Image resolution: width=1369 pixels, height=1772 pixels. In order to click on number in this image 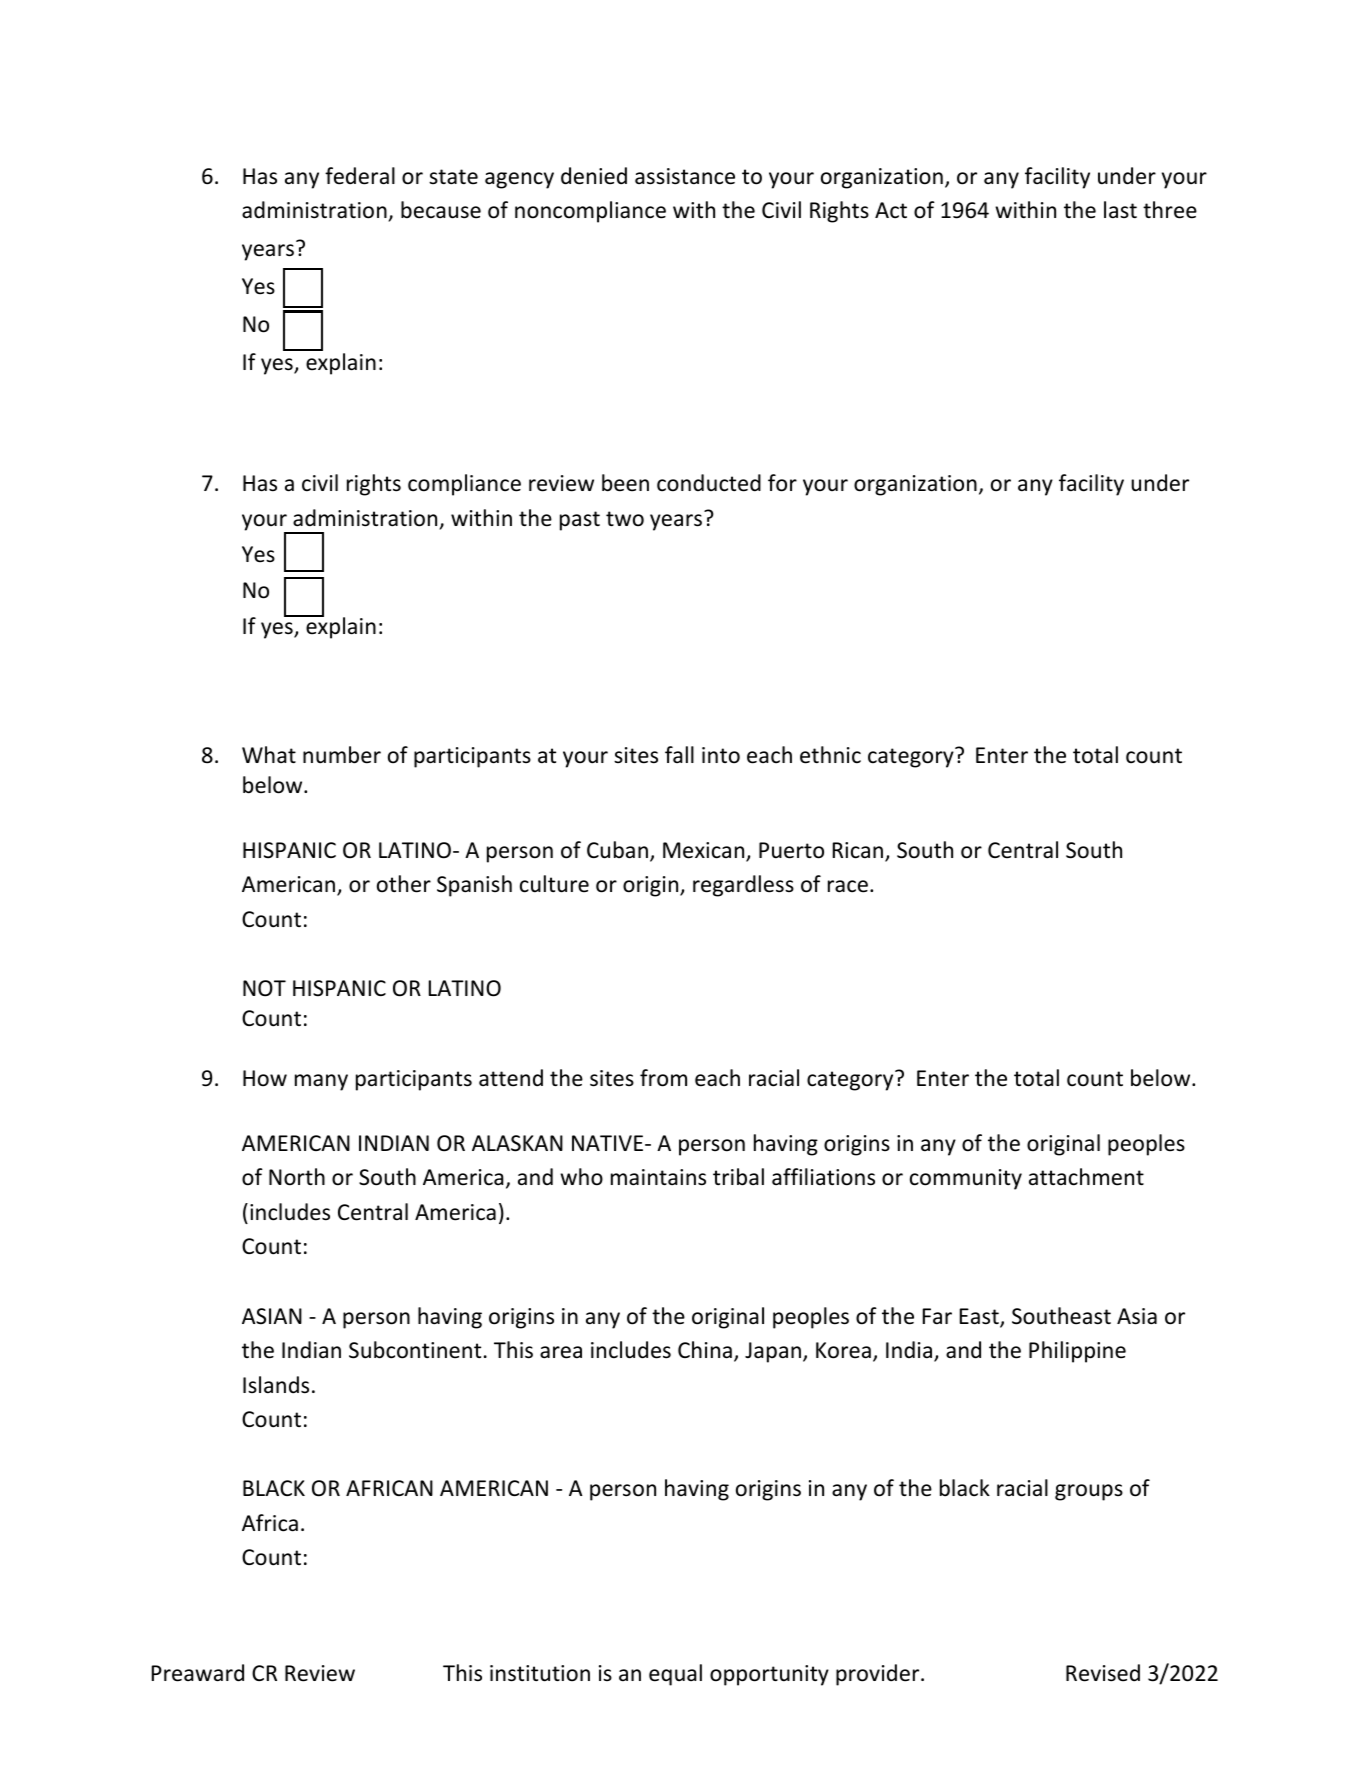, I will do `click(342, 755)`.
